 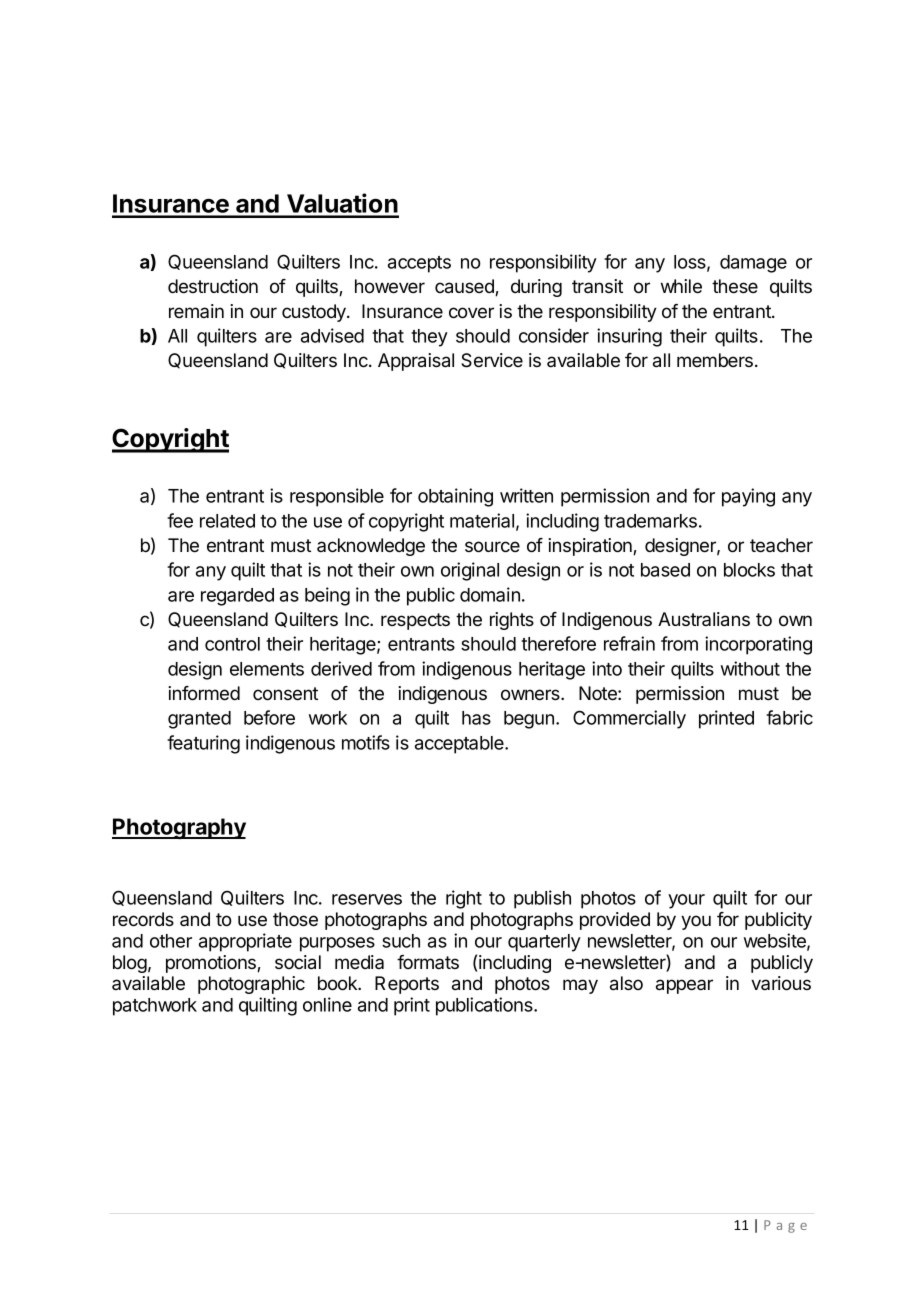 What do you see at coordinates (428, 962) in the document?
I see `formats` at bounding box center [428, 962].
